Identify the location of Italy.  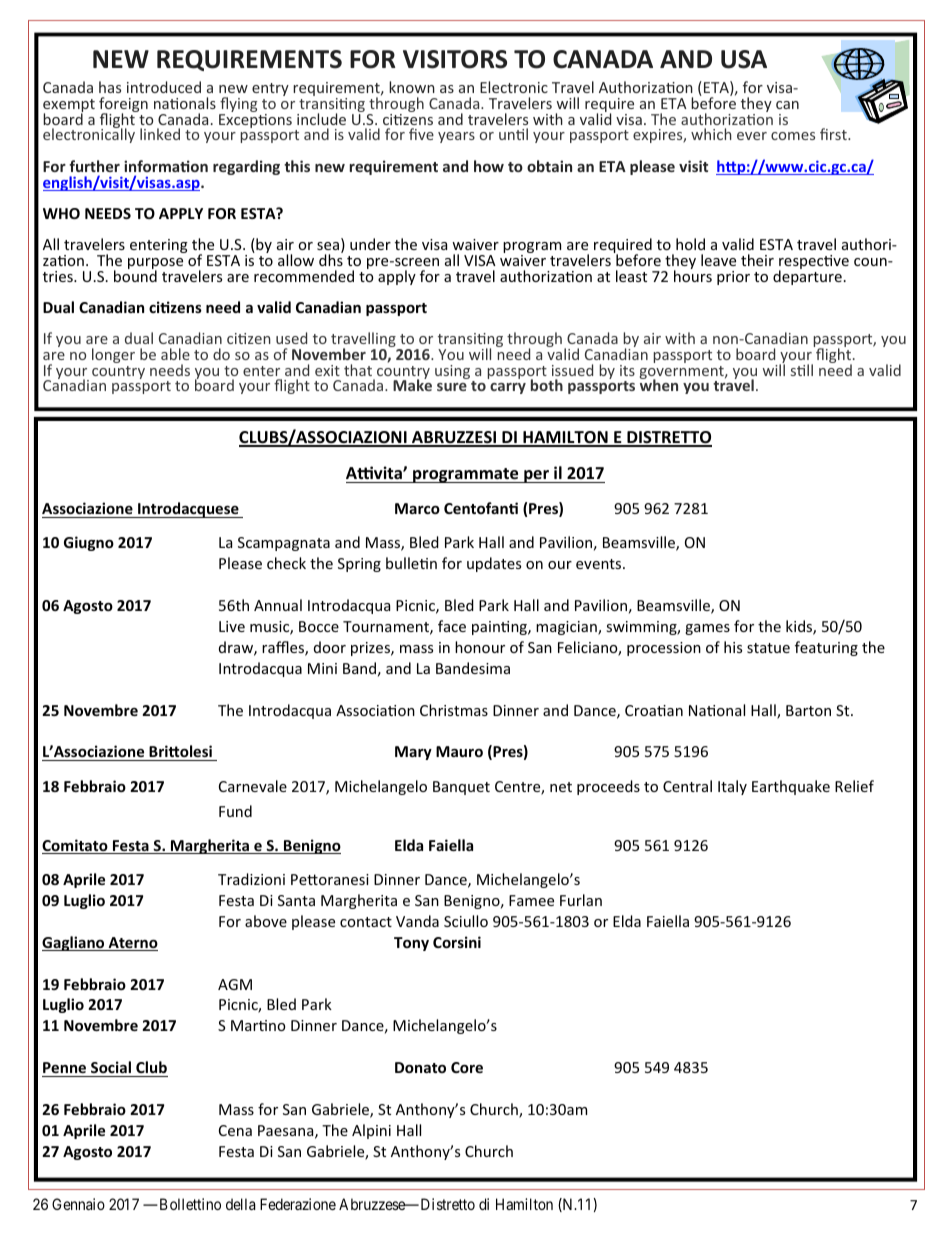
(732, 787).
